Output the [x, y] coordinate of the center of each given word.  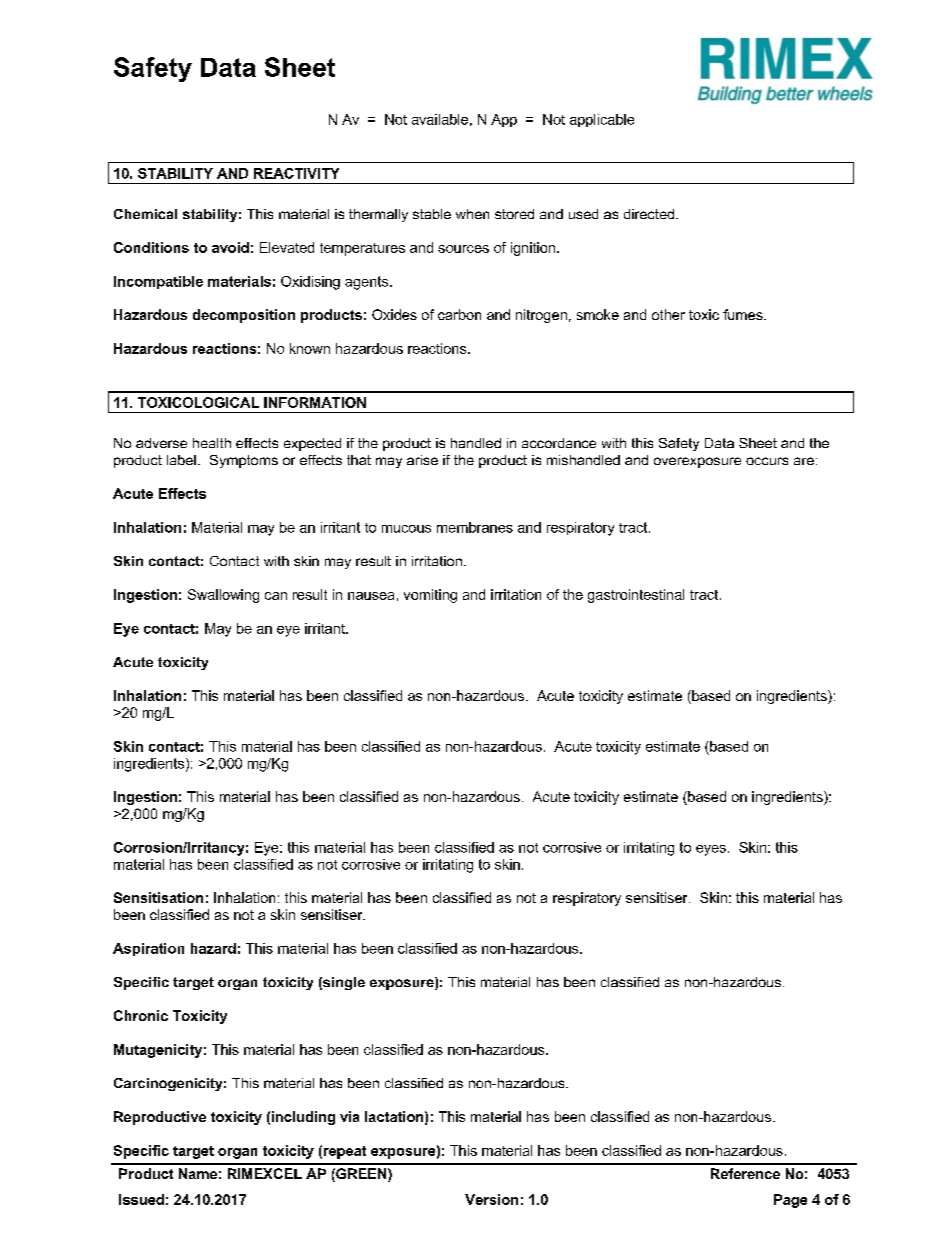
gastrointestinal [636, 596]
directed [650, 214]
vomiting [430, 596]
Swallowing [223, 596]
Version [491, 1199]
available [440, 119]
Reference [745, 1173]
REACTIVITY [296, 173]
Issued [141, 1199]
